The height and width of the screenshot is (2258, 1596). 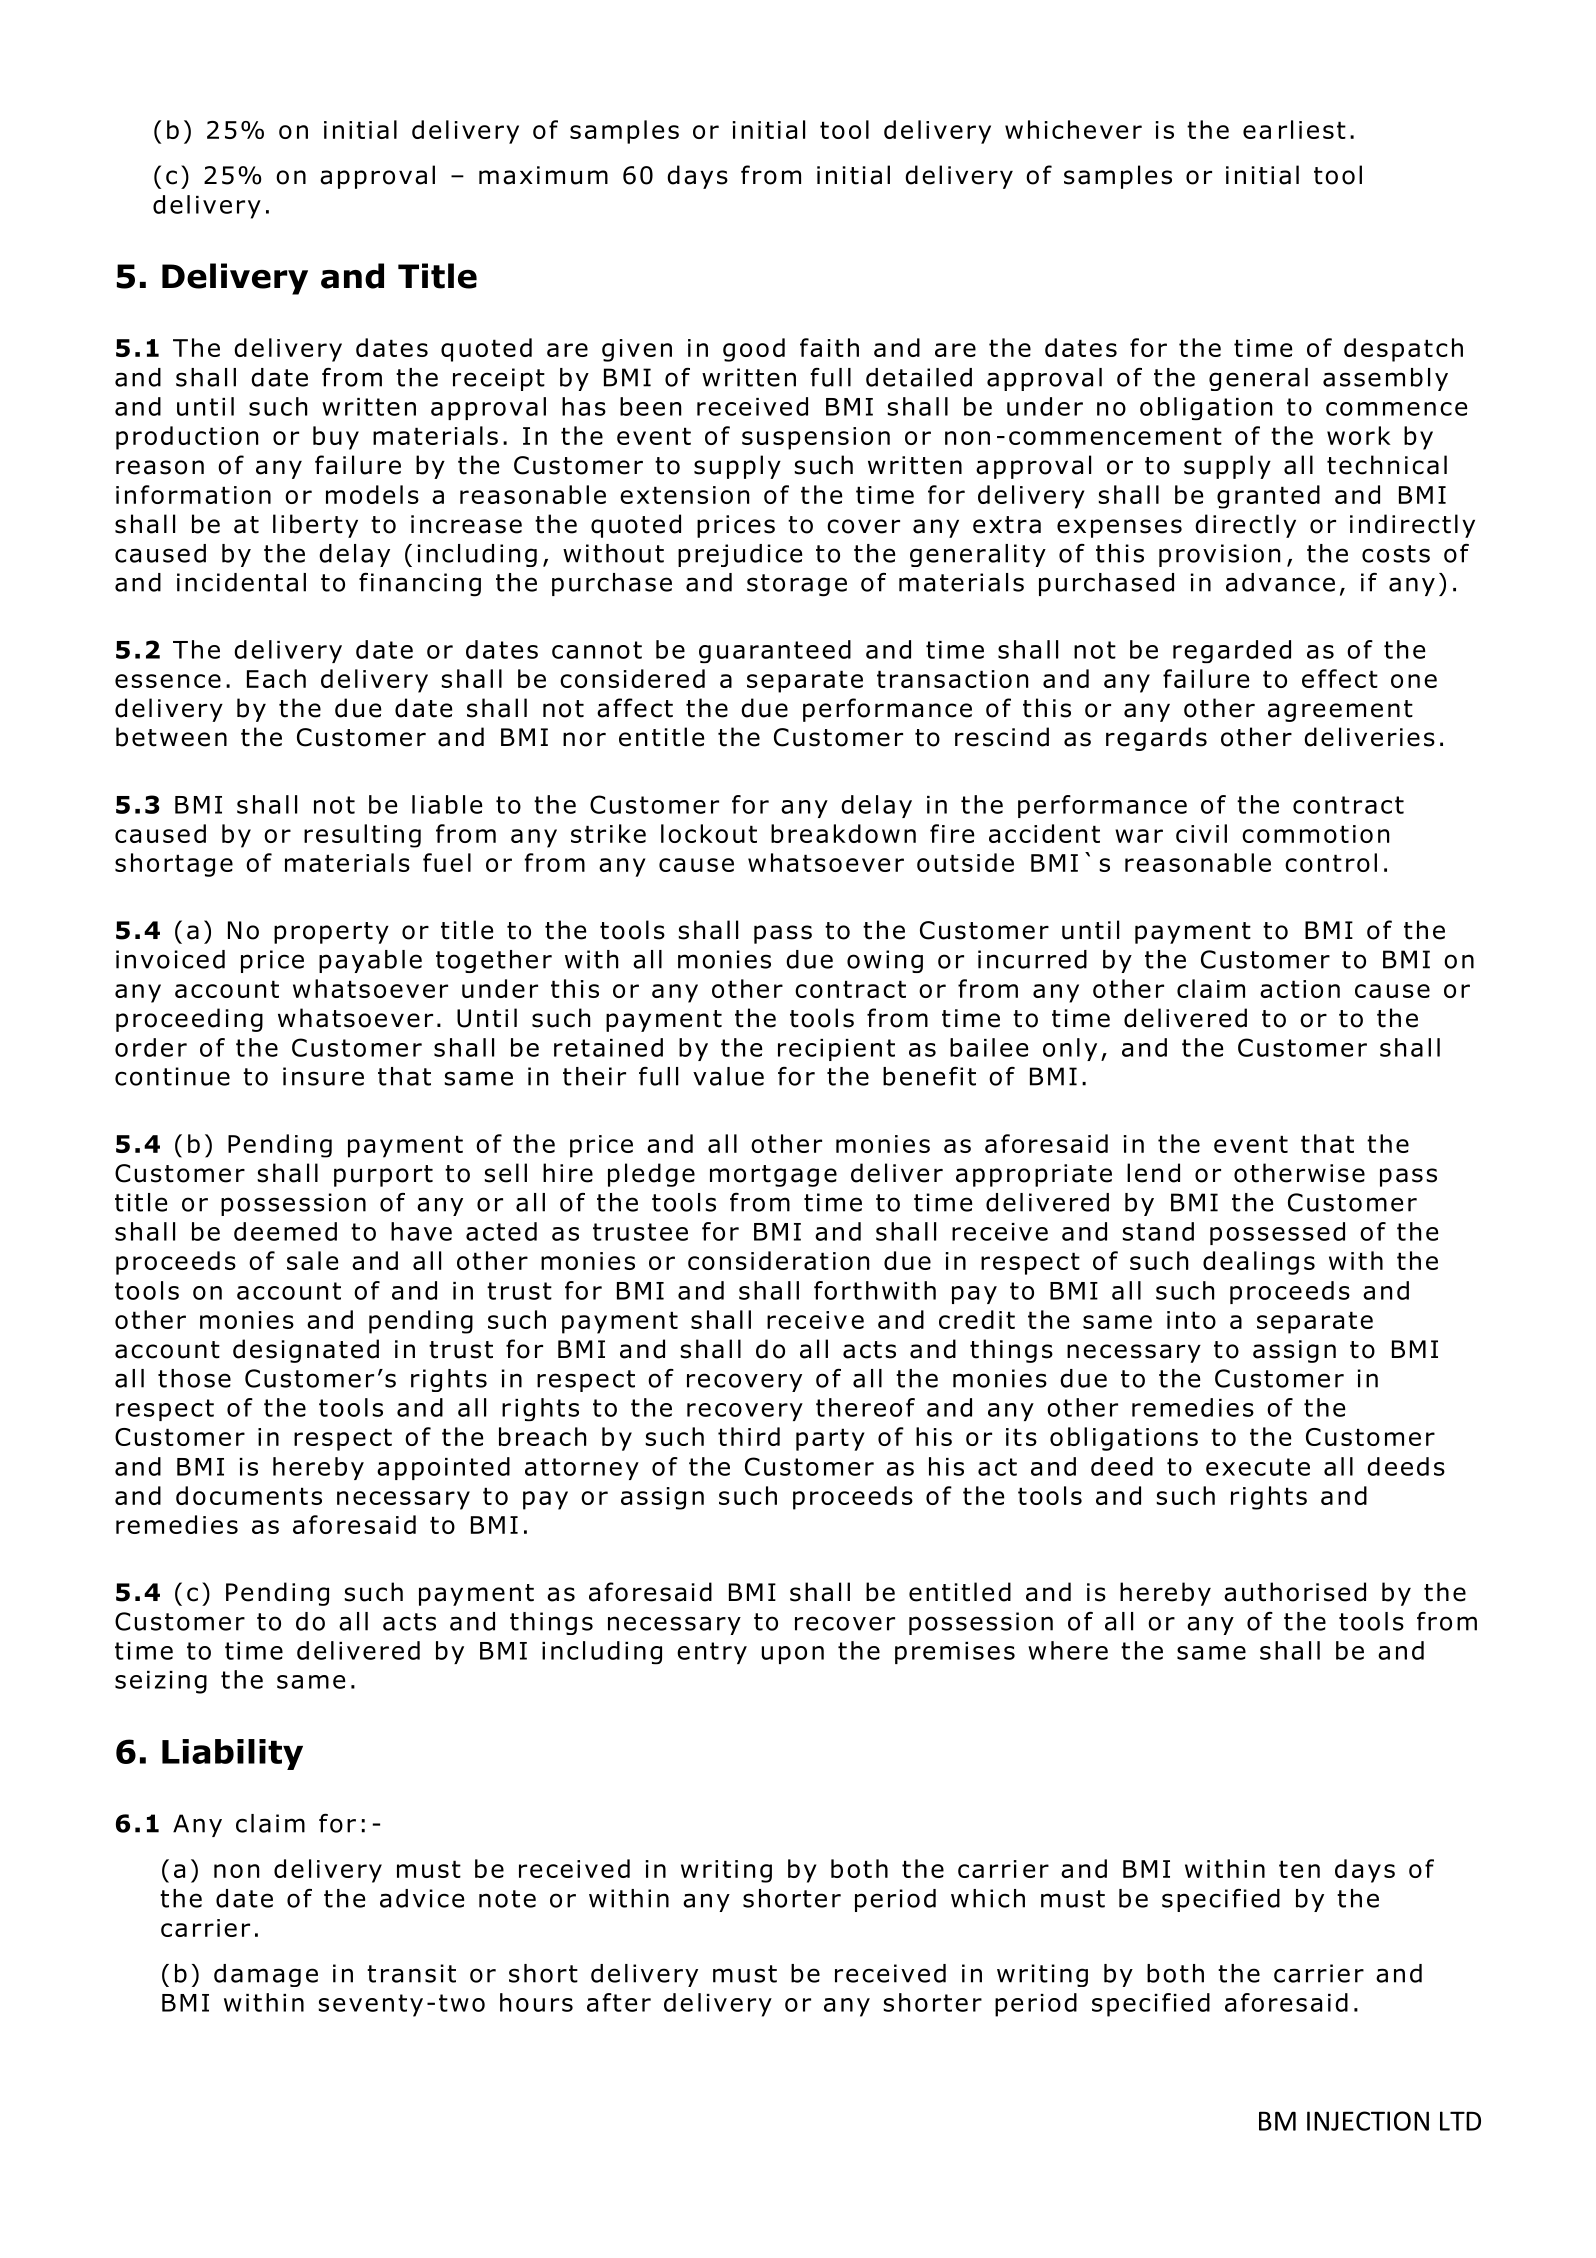 I want to click on authorised, so click(x=1295, y=1592).
